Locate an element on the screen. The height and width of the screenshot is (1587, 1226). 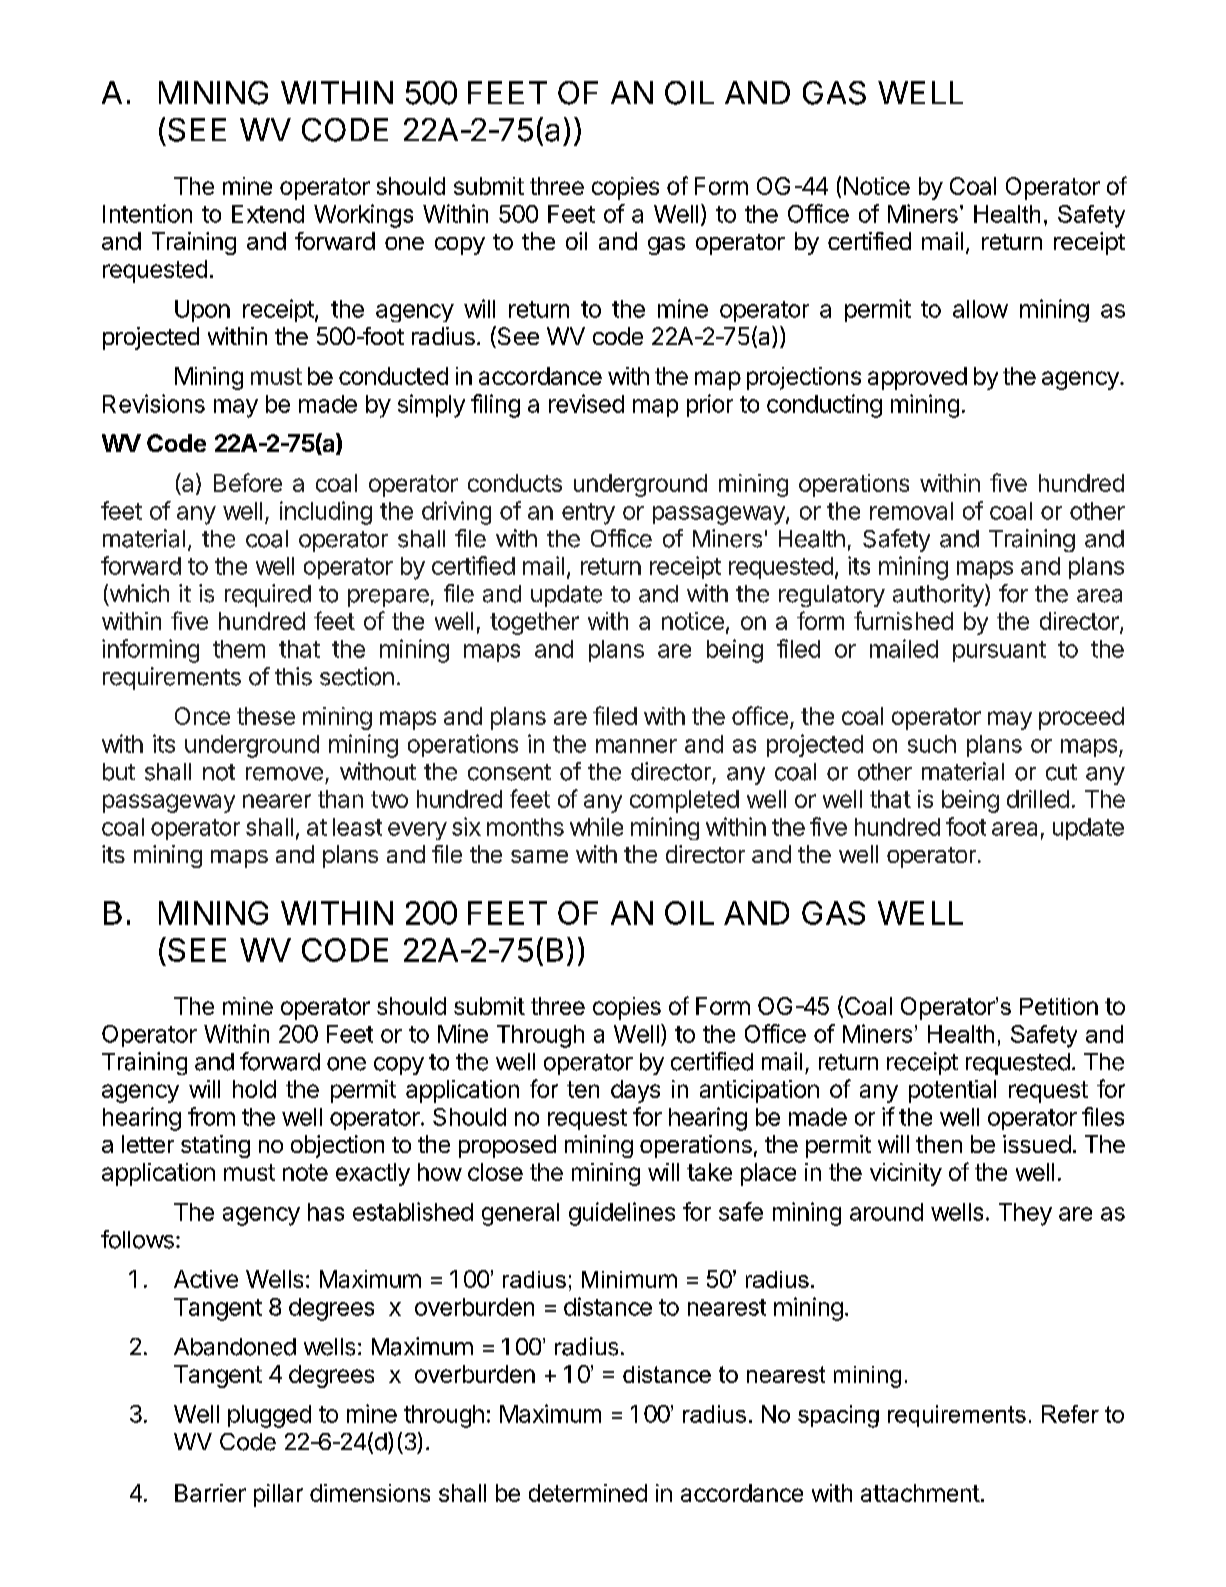
nearer is located at coordinates (277, 801).
